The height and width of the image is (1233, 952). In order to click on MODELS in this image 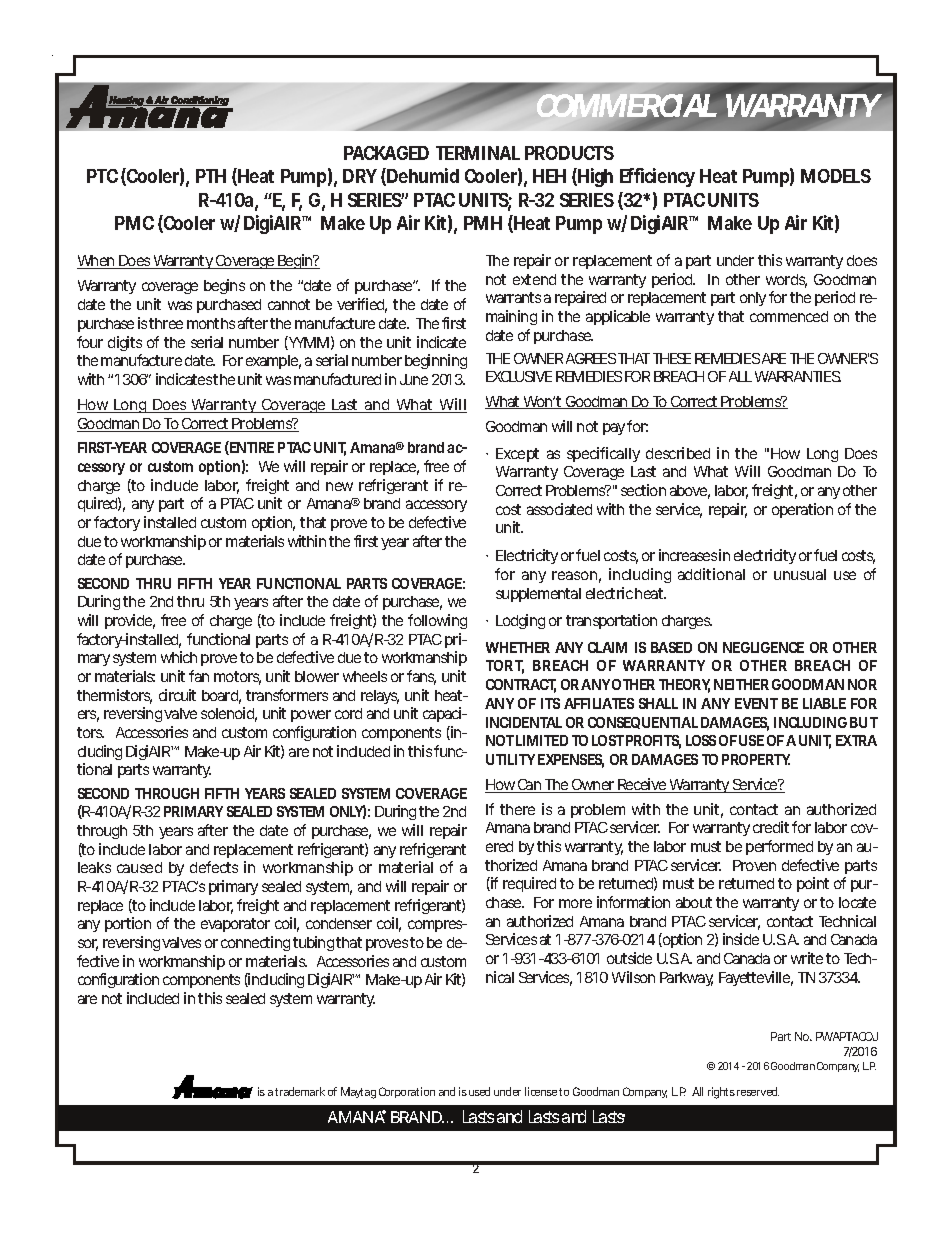, I will do `click(836, 176)`.
